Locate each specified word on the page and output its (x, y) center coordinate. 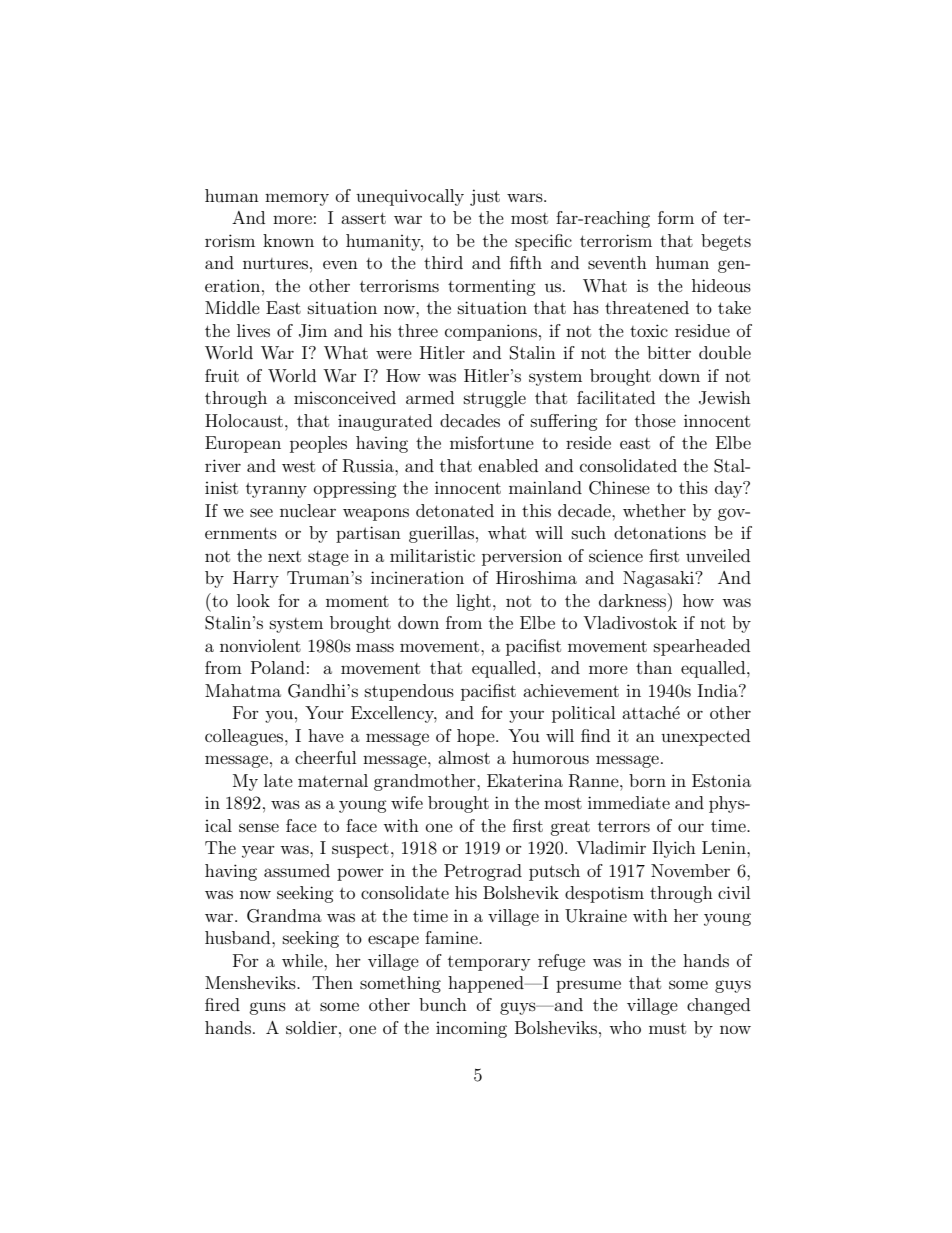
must (667, 1028)
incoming (471, 1029)
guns (267, 1008)
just (485, 197)
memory (297, 199)
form (676, 217)
